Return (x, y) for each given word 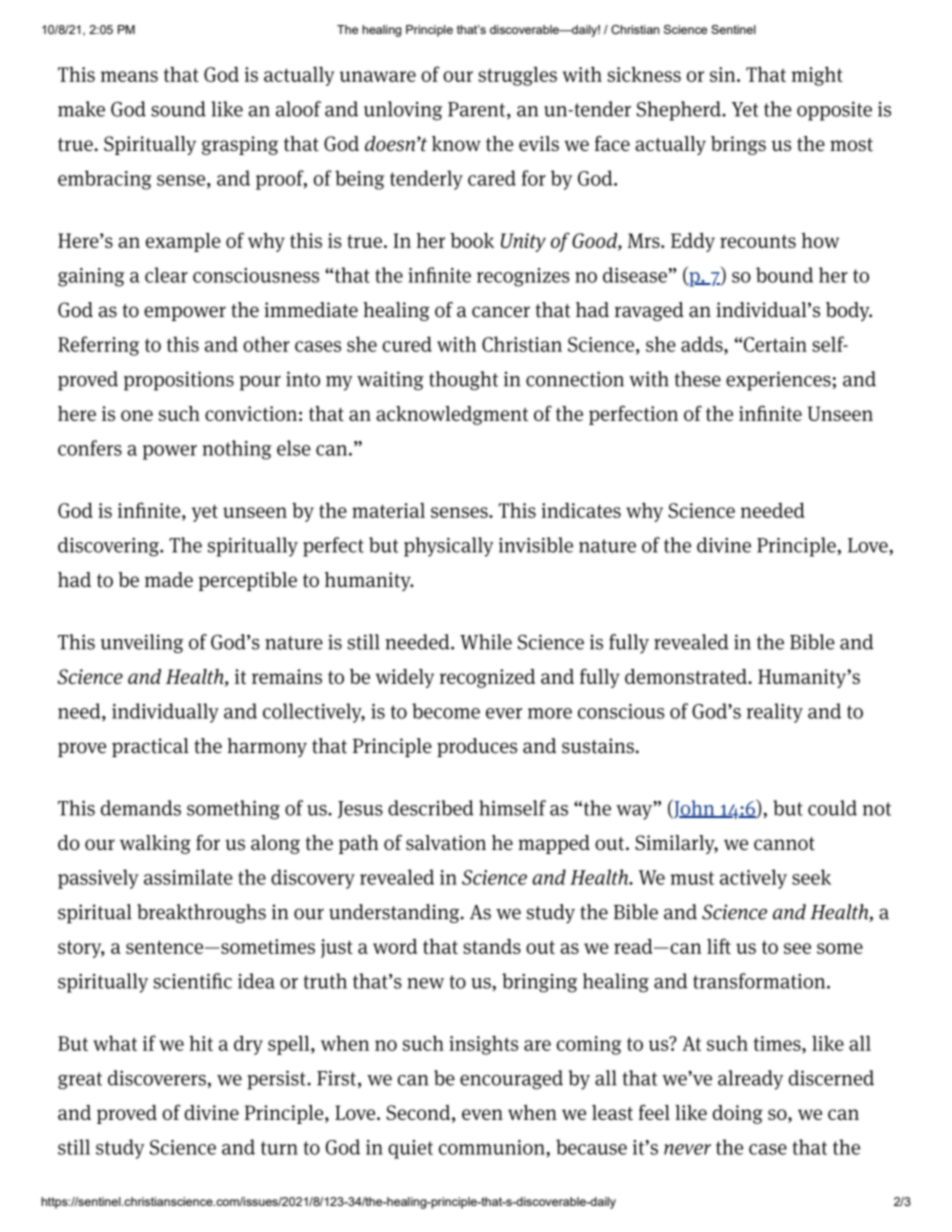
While (486, 642)
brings (738, 145)
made (169, 580)
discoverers (157, 1078)
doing (738, 1114)
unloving (403, 111)
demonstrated (687, 676)
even (482, 1114)
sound (178, 109)
